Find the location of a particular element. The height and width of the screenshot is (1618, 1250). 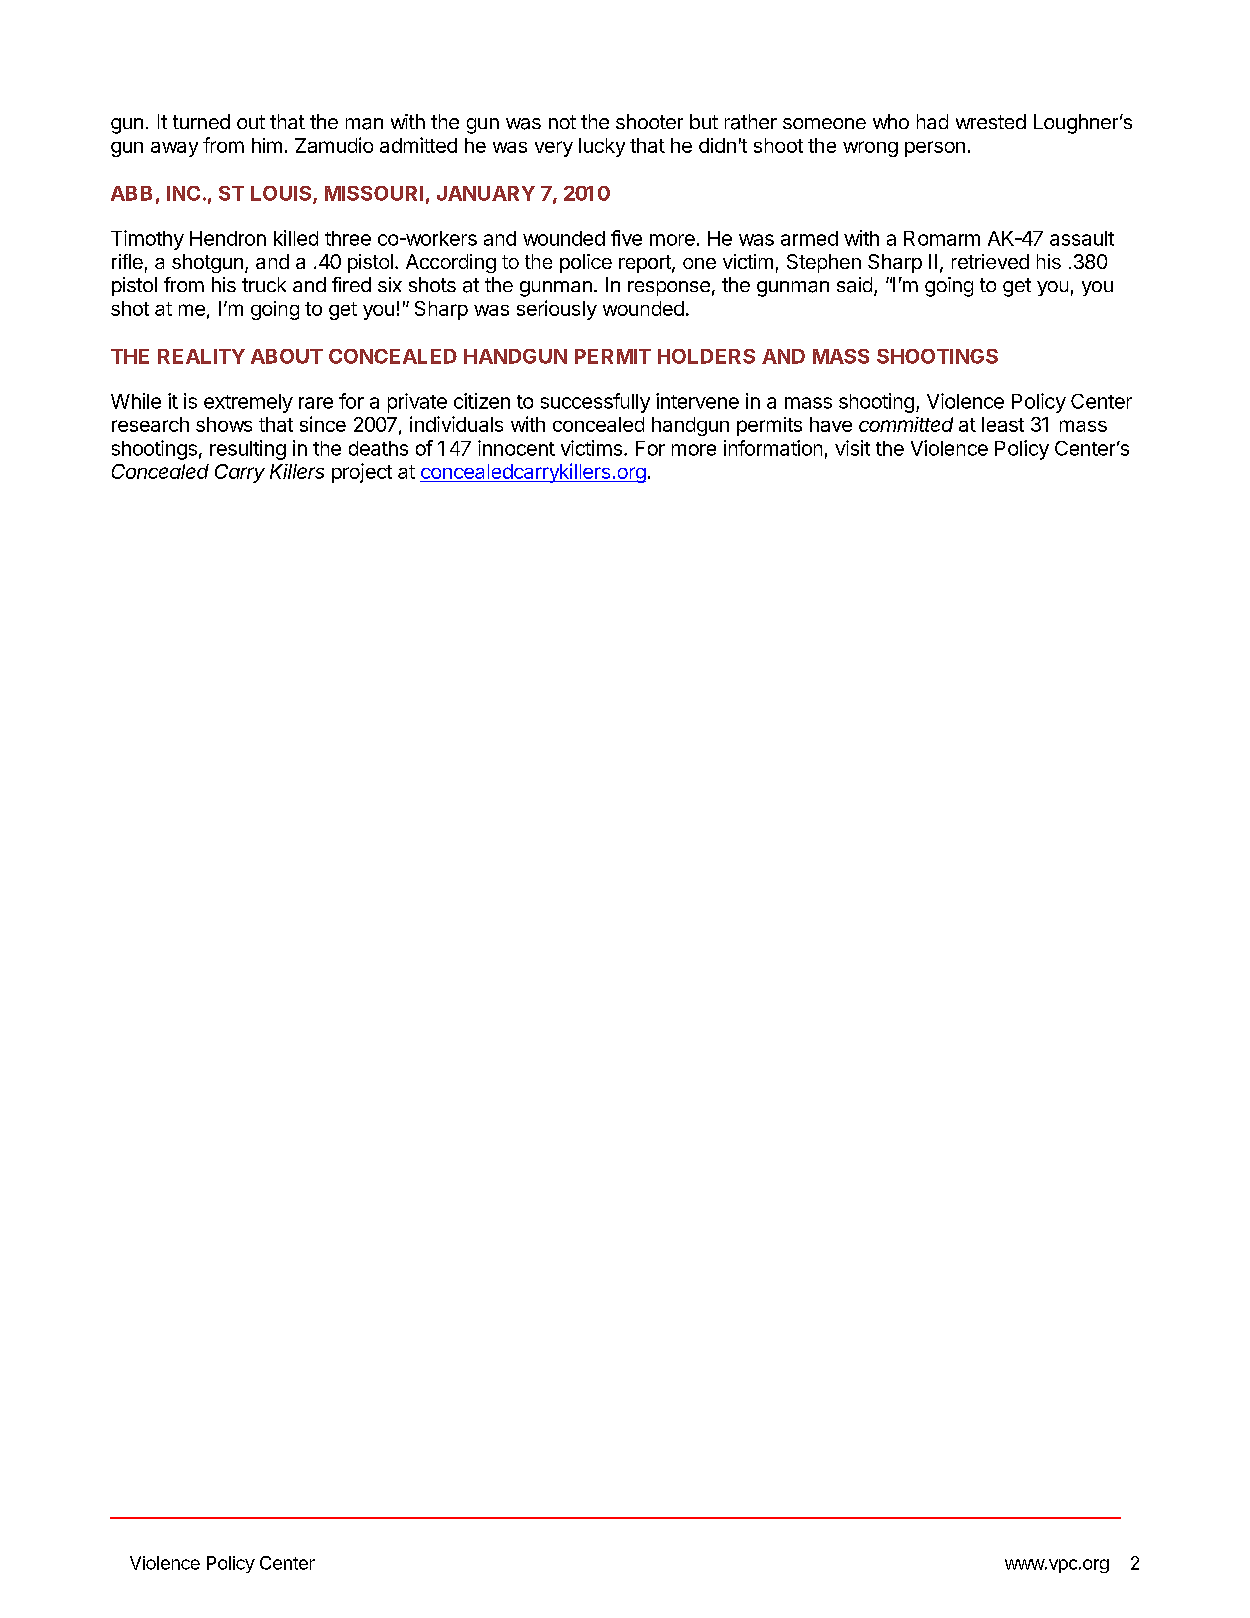

visit is located at coordinates (852, 448).
